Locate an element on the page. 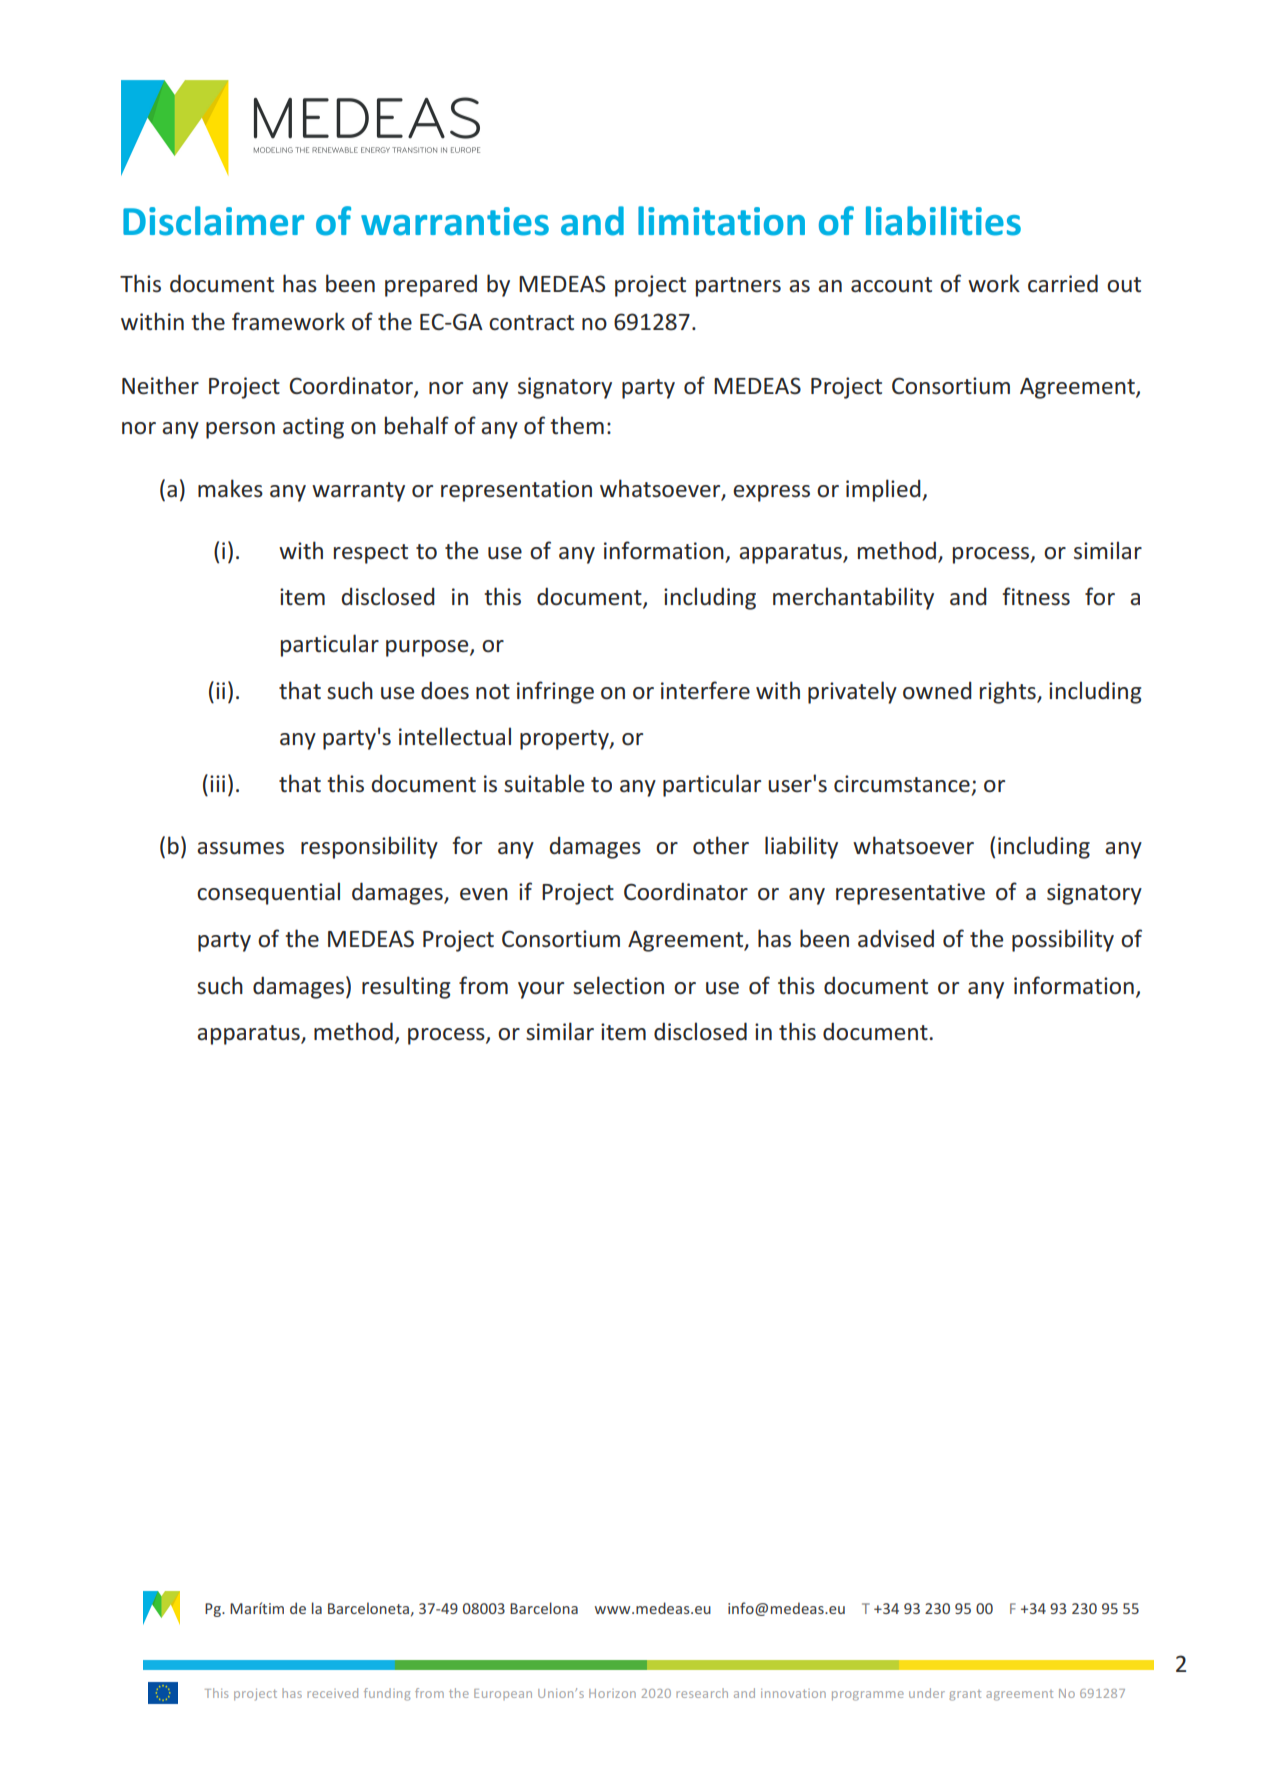 Image resolution: width=1261 pixels, height=1785 pixels. interfere is located at coordinates (705, 690).
